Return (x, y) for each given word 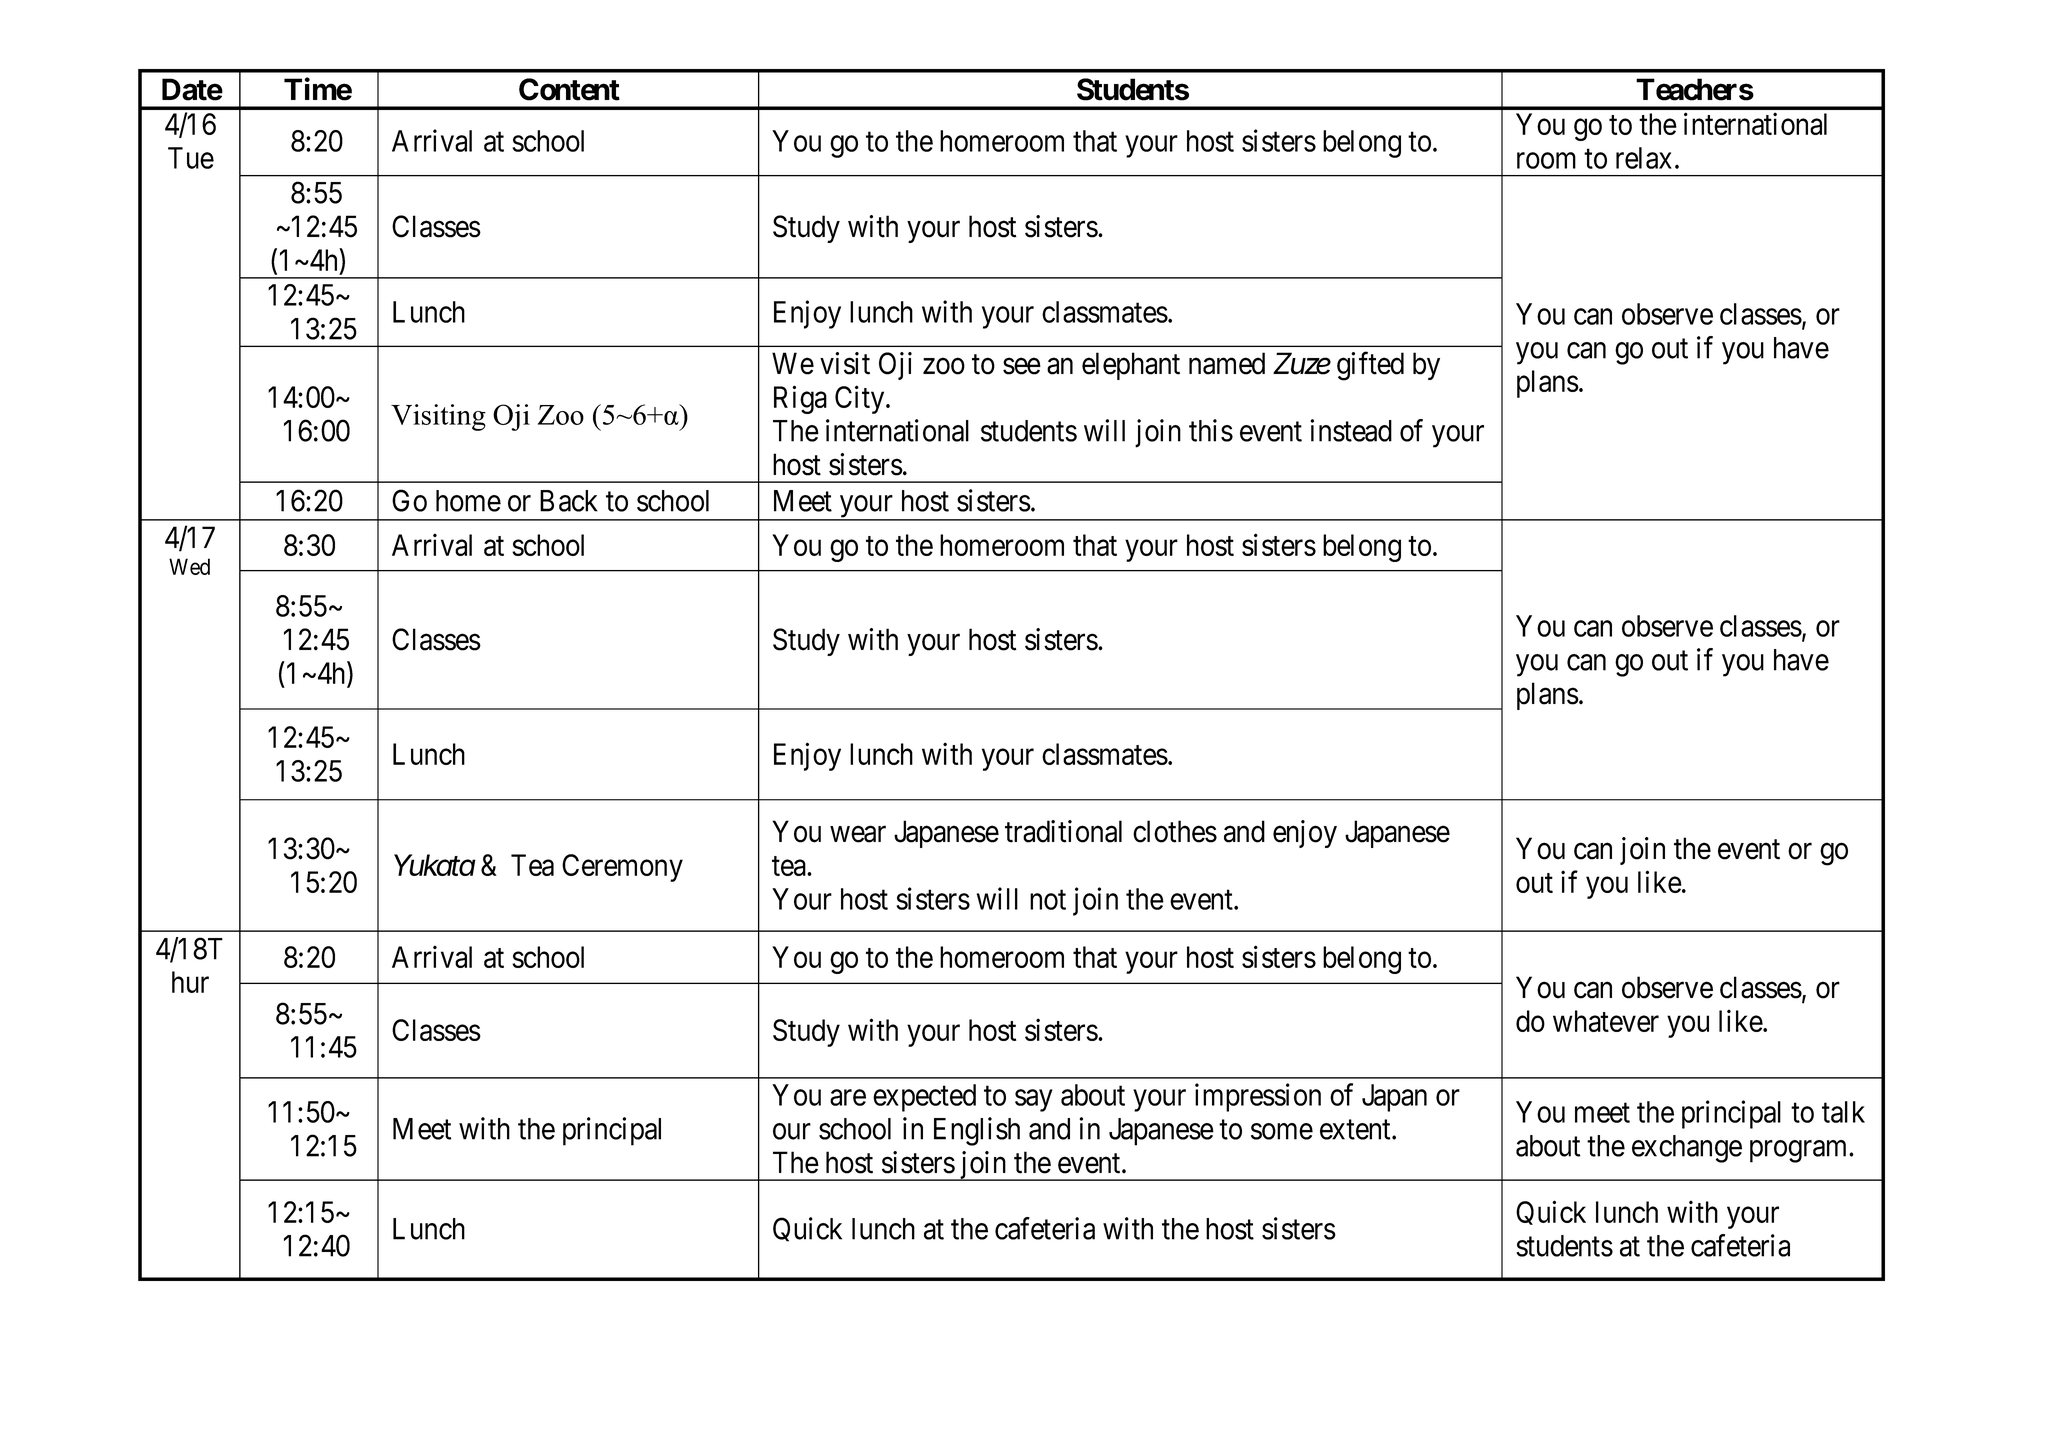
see (1022, 366)
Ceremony (622, 868)
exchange (1687, 1149)
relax (1644, 158)
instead (1351, 430)
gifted (1370, 366)
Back (569, 501)
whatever (1606, 1021)
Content (569, 89)
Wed (189, 566)
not (1048, 900)
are (848, 1098)
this (1211, 430)
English (977, 1131)
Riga (800, 399)
